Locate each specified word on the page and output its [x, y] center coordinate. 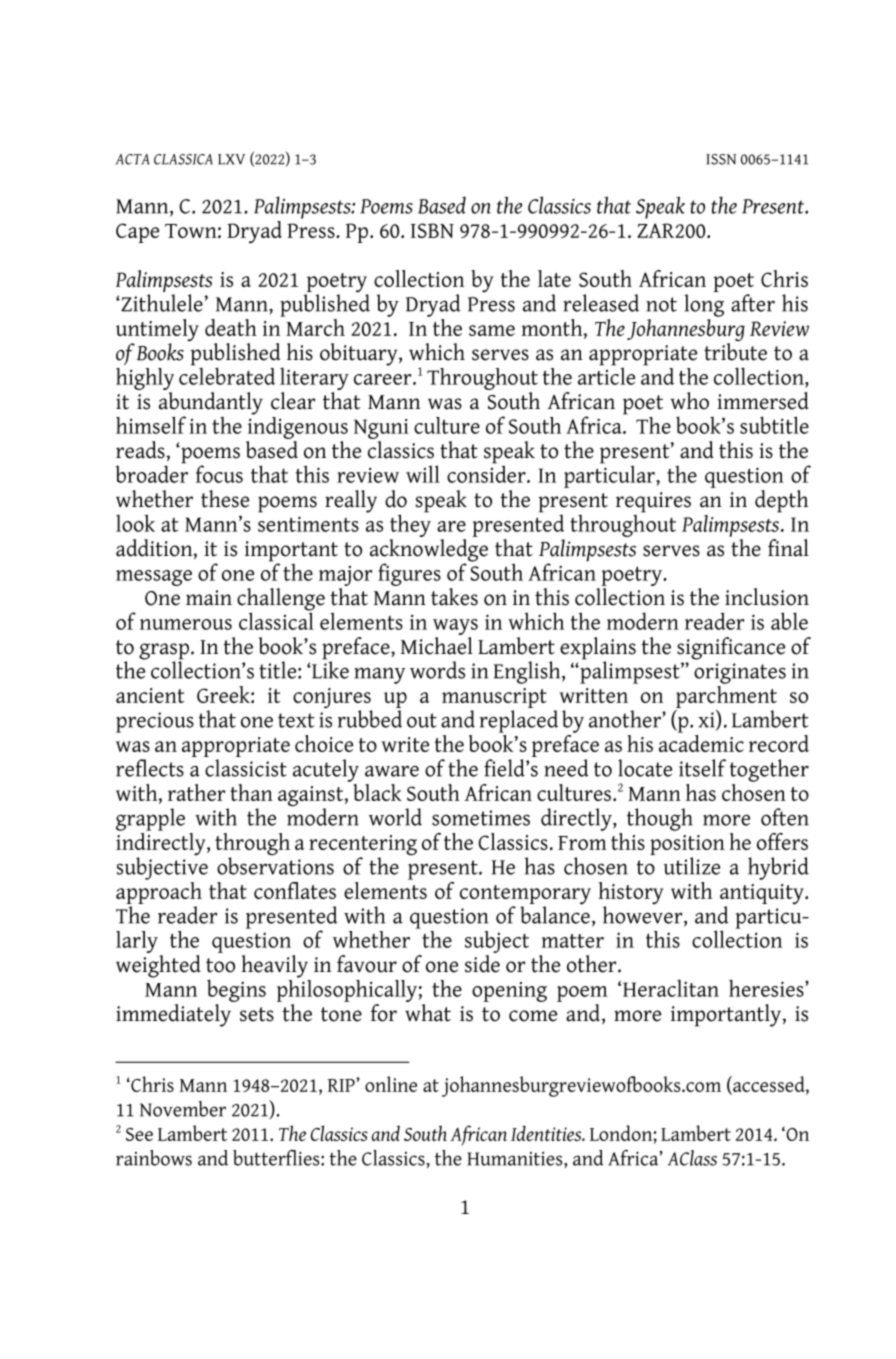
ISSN [721, 159]
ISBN [432, 230]
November [183, 1109]
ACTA [132, 159]
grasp [164, 652]
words [437, 670]
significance [731, 648]
